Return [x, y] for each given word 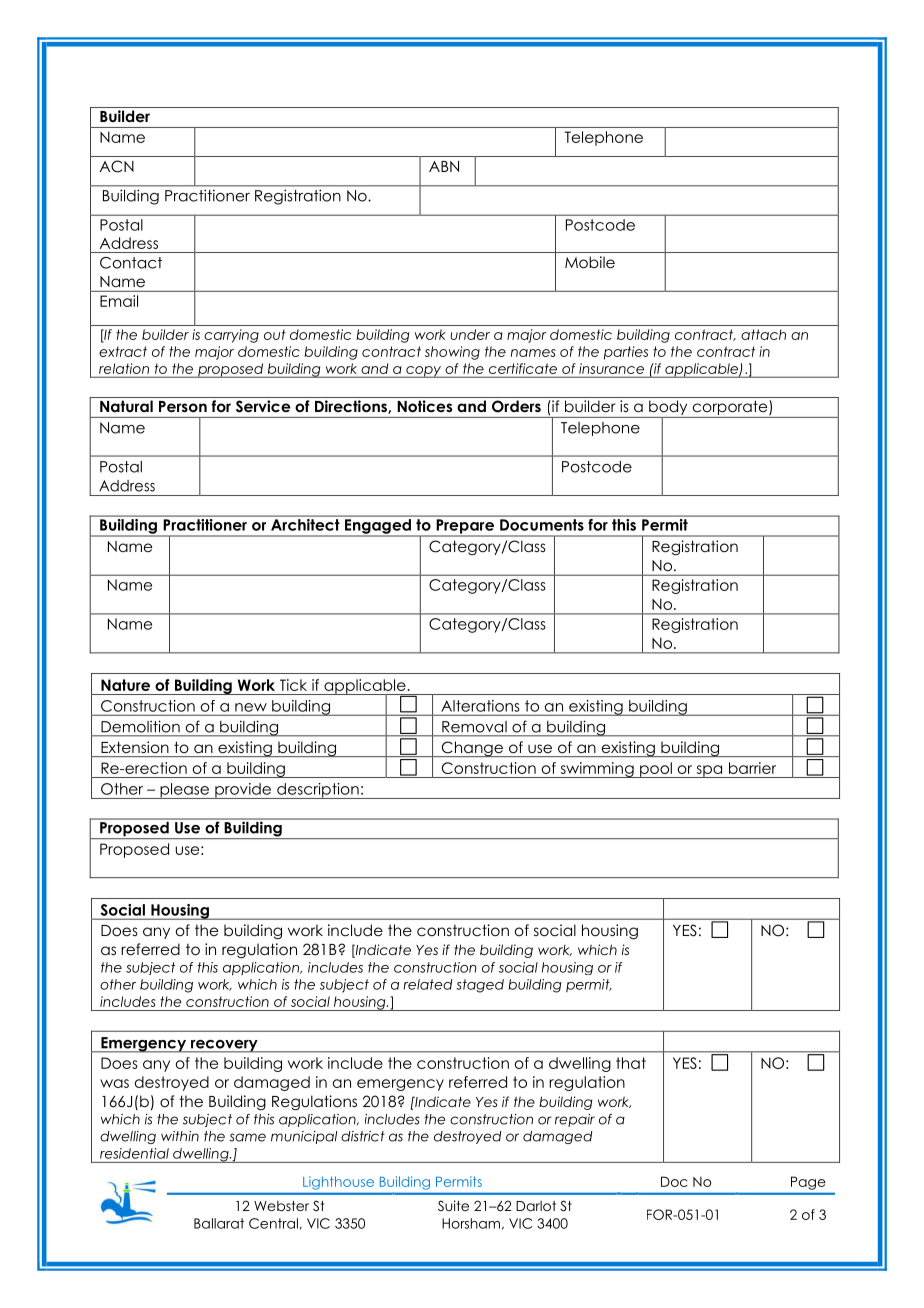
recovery [224, 1046]
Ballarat [219, 1223]
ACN [117, 166]
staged [480, 986]
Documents [542, 525]
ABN [444, 166]
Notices [425, 406]
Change [472, 749]
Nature [125, 685]
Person [183, 406]
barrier [752, 768]
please [185, 791]
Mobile [590, 262]
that [631, 1063]
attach [763, 334]
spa [709, 771]
